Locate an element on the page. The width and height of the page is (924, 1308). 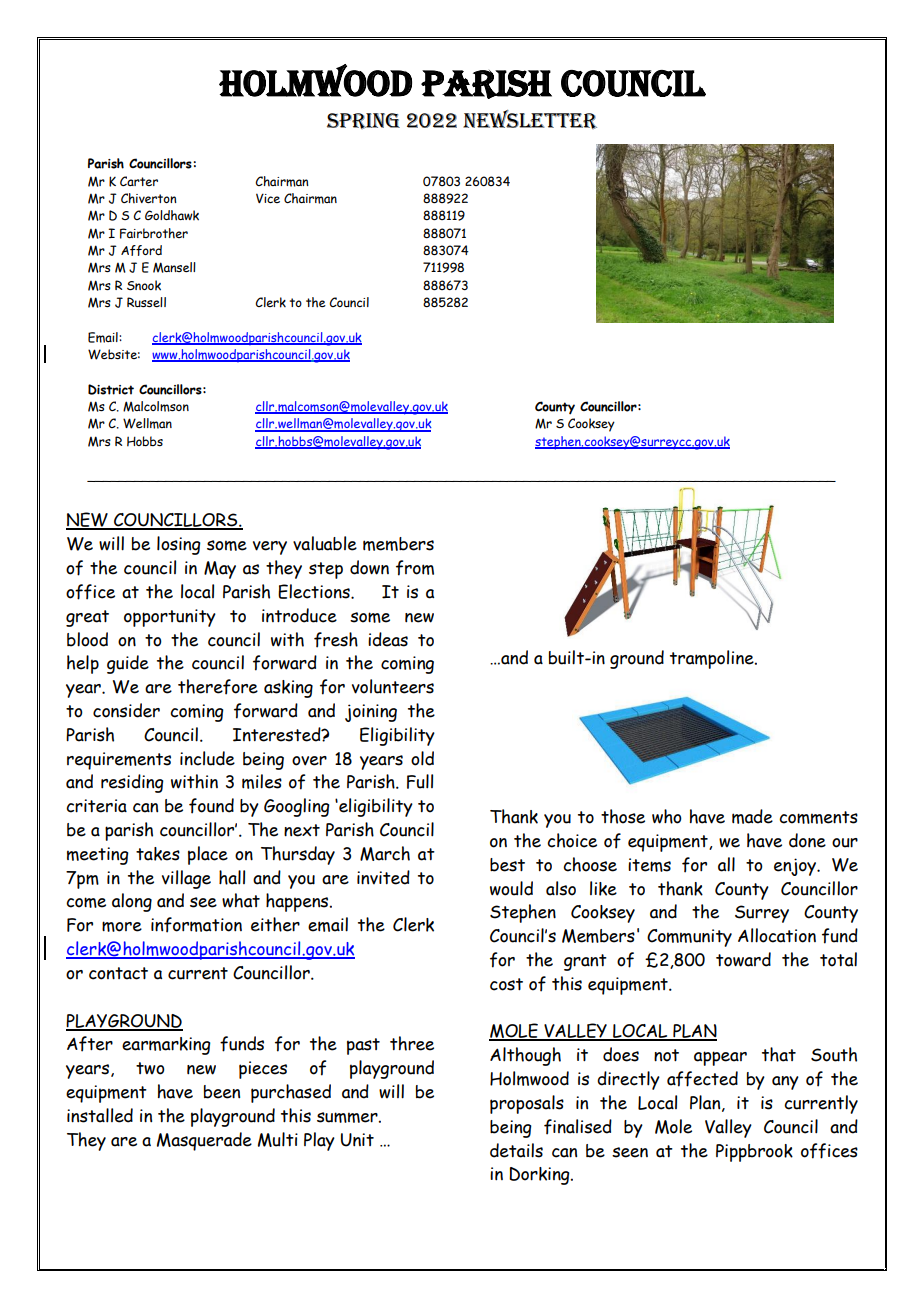
made is located at coordinates (752, 816).
